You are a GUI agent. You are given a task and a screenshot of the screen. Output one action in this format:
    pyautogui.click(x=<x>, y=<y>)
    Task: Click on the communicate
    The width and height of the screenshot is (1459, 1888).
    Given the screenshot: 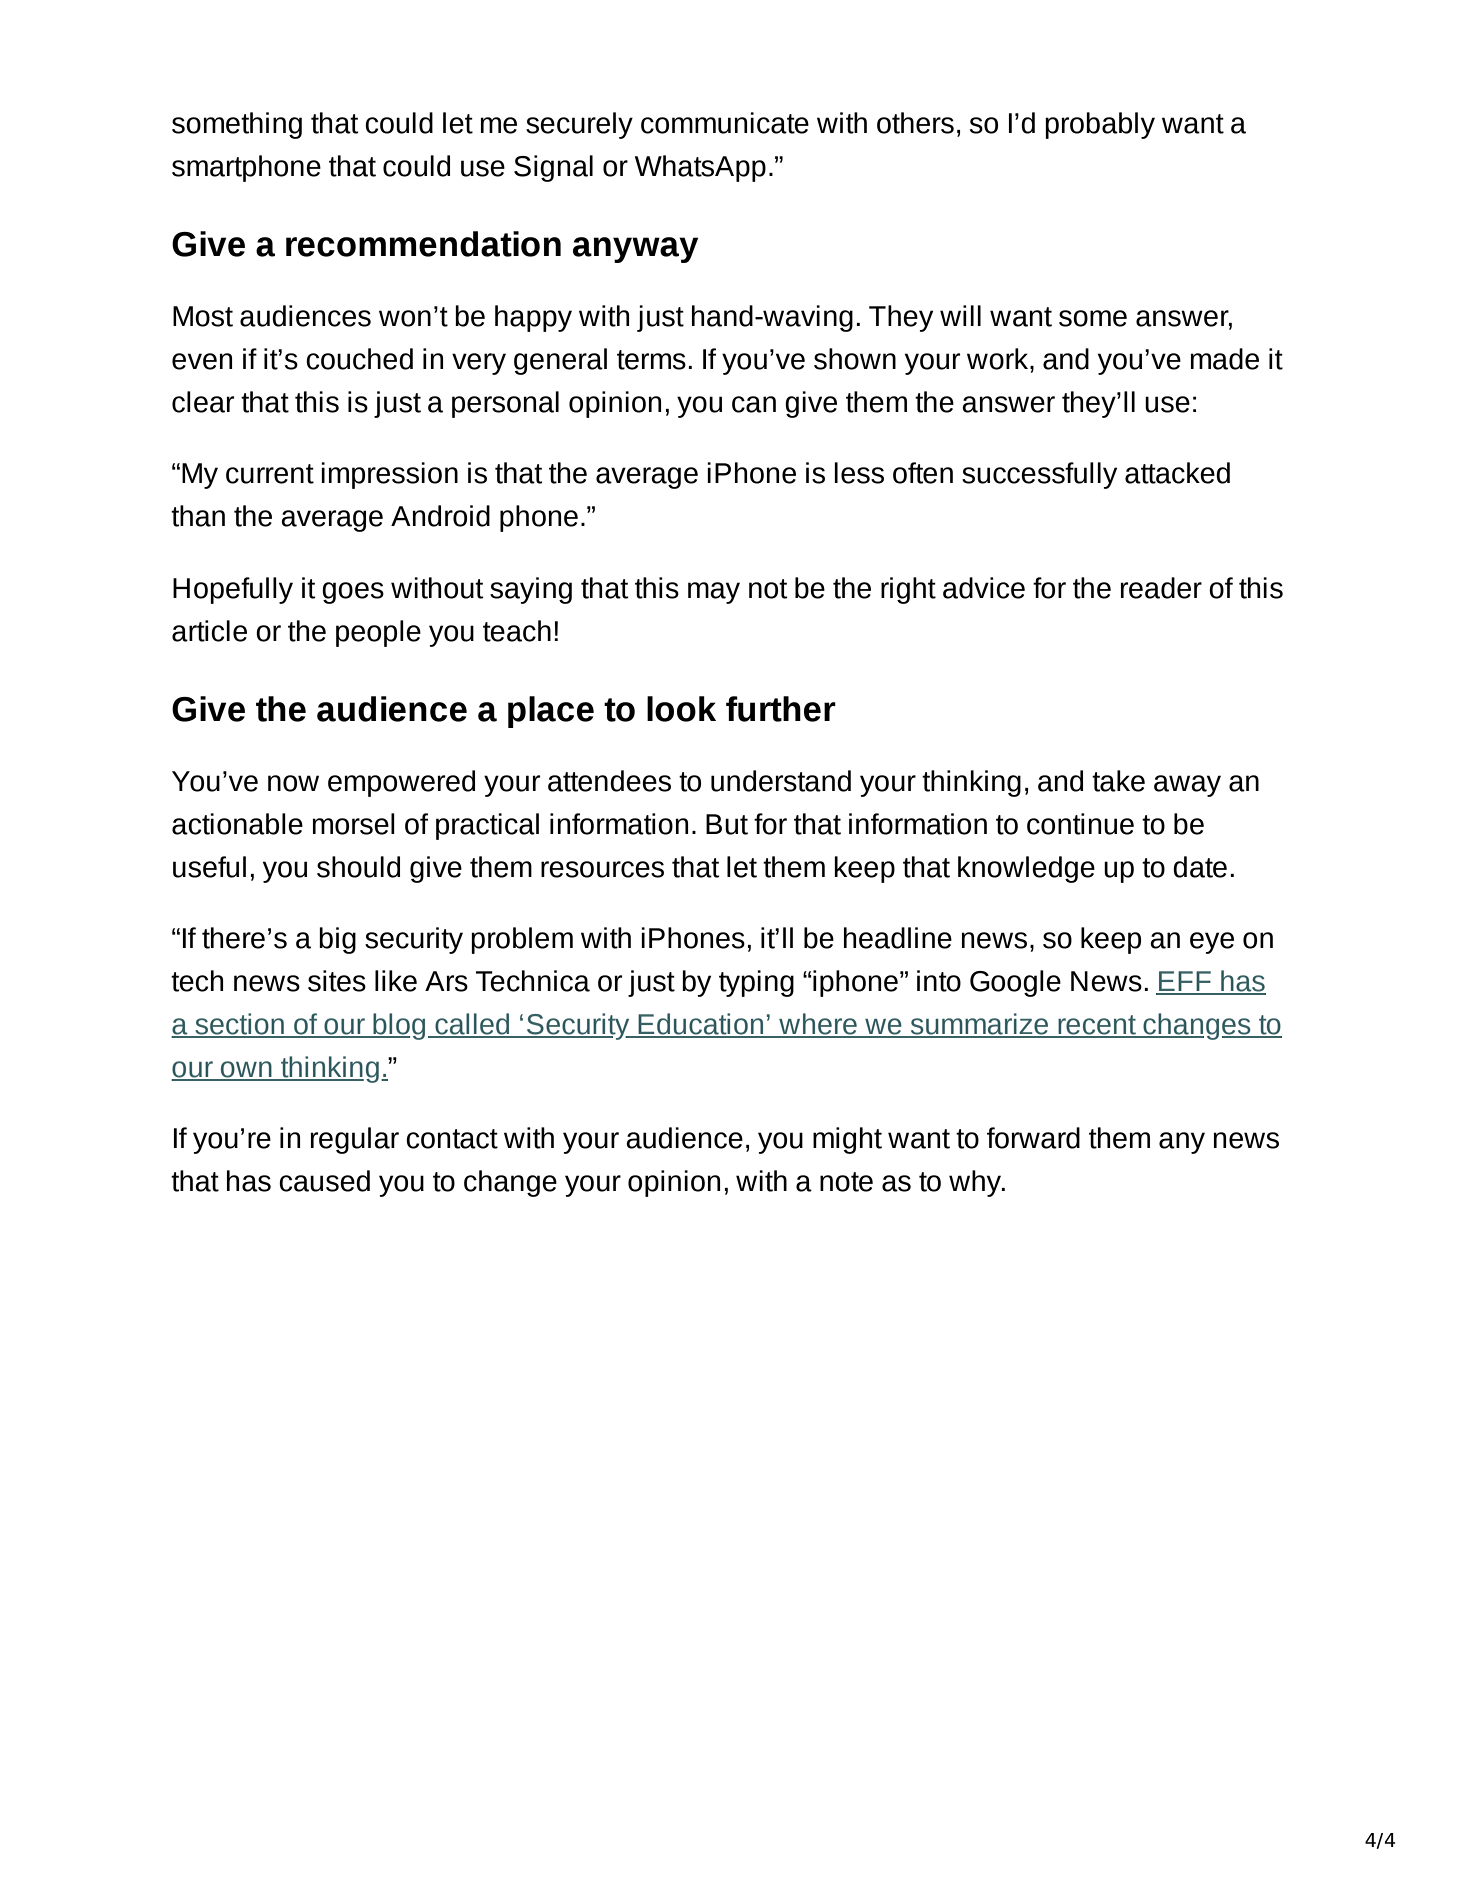 What is the action you would take?
    pyautogui.click(x=725, y=123)
